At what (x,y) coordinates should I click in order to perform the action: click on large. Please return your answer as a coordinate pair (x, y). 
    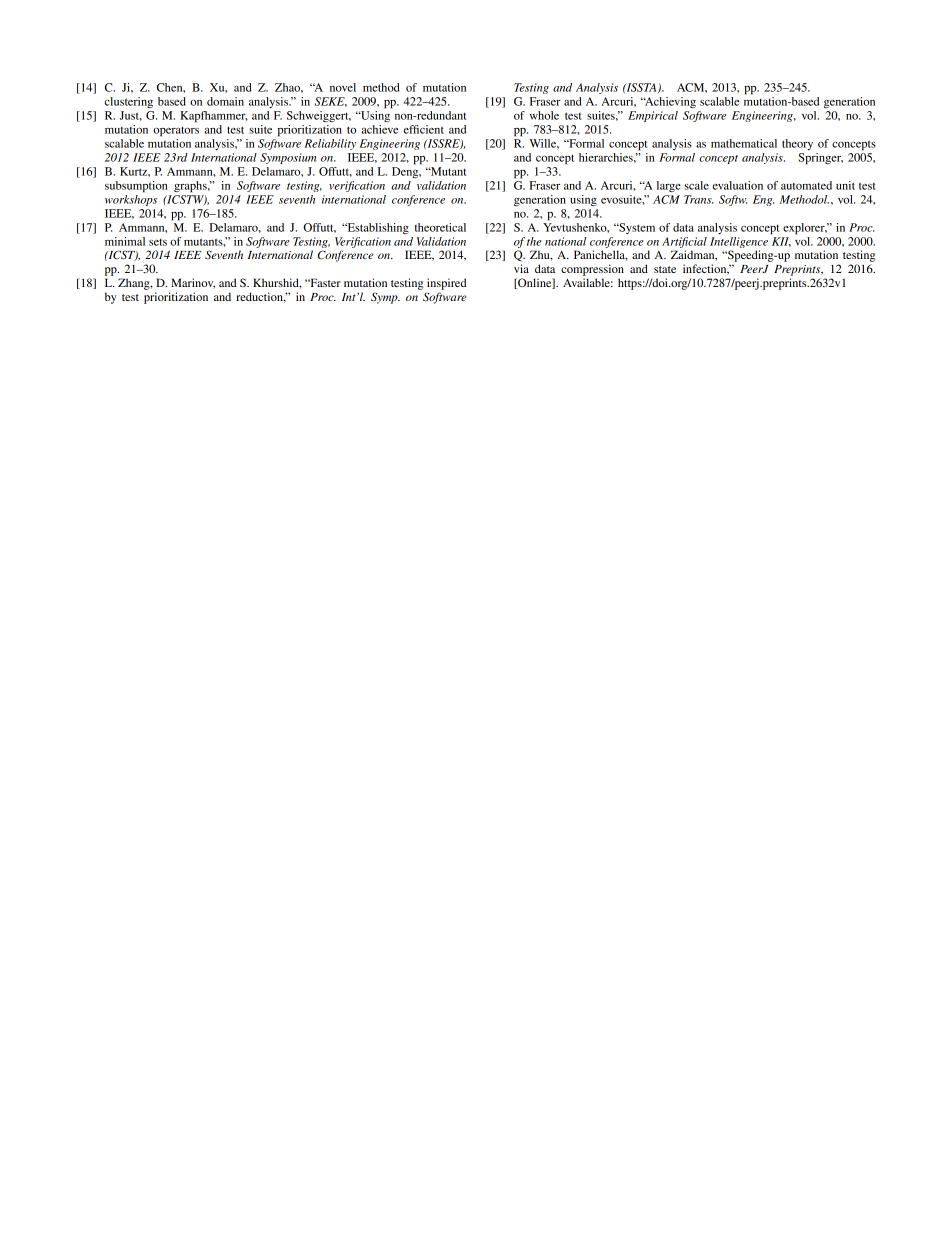
    Looking at the image, I should click on (669, 186).
